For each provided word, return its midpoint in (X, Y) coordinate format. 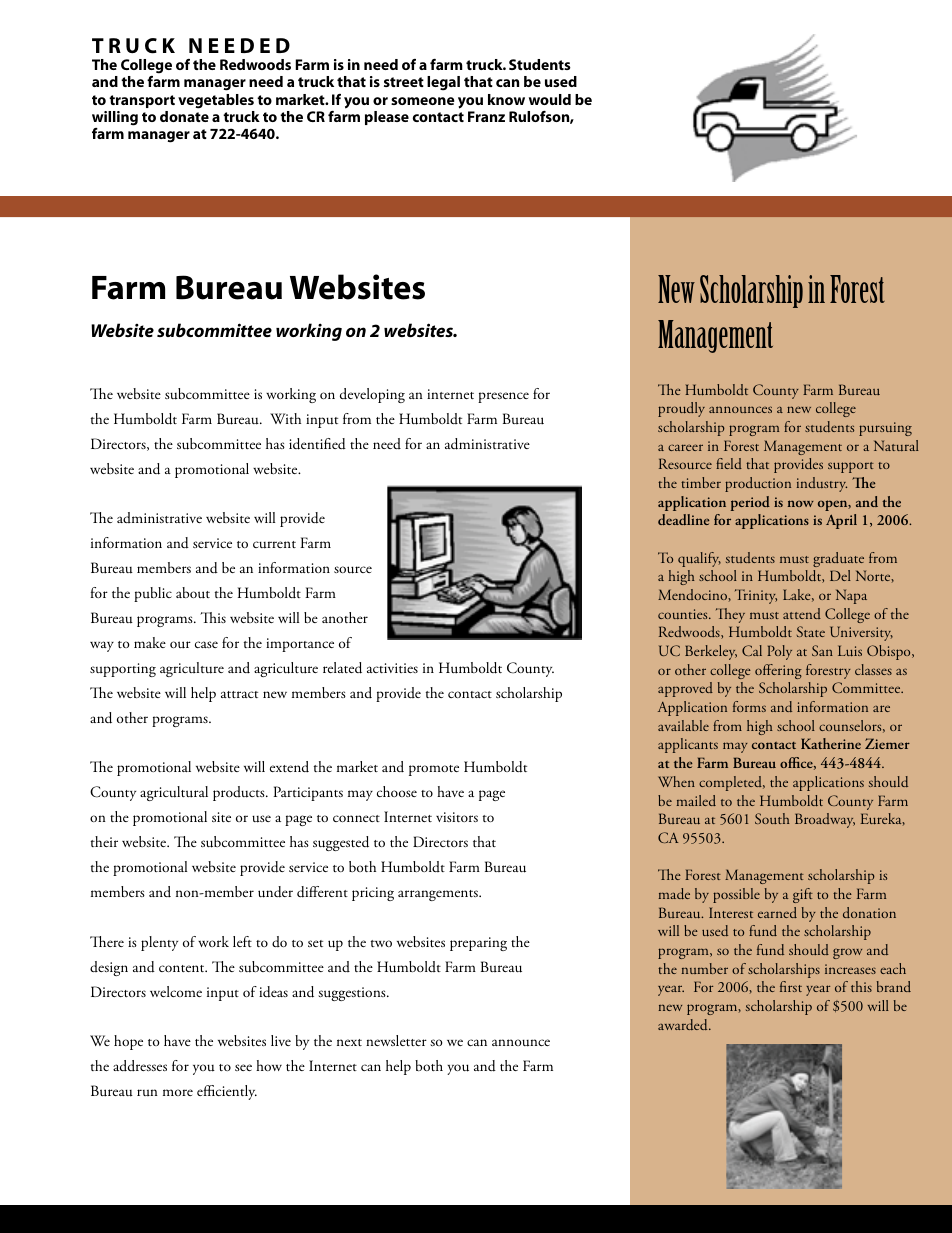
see (243, 1067)
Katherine (831, 743)
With (285, 418)
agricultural (174, 793)
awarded (684, 1024)
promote (434, 770)
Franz (486, 116)
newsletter (396, 1040)
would (550, 99)
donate (184, 116)
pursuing (885, 429)
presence (503, 397)
